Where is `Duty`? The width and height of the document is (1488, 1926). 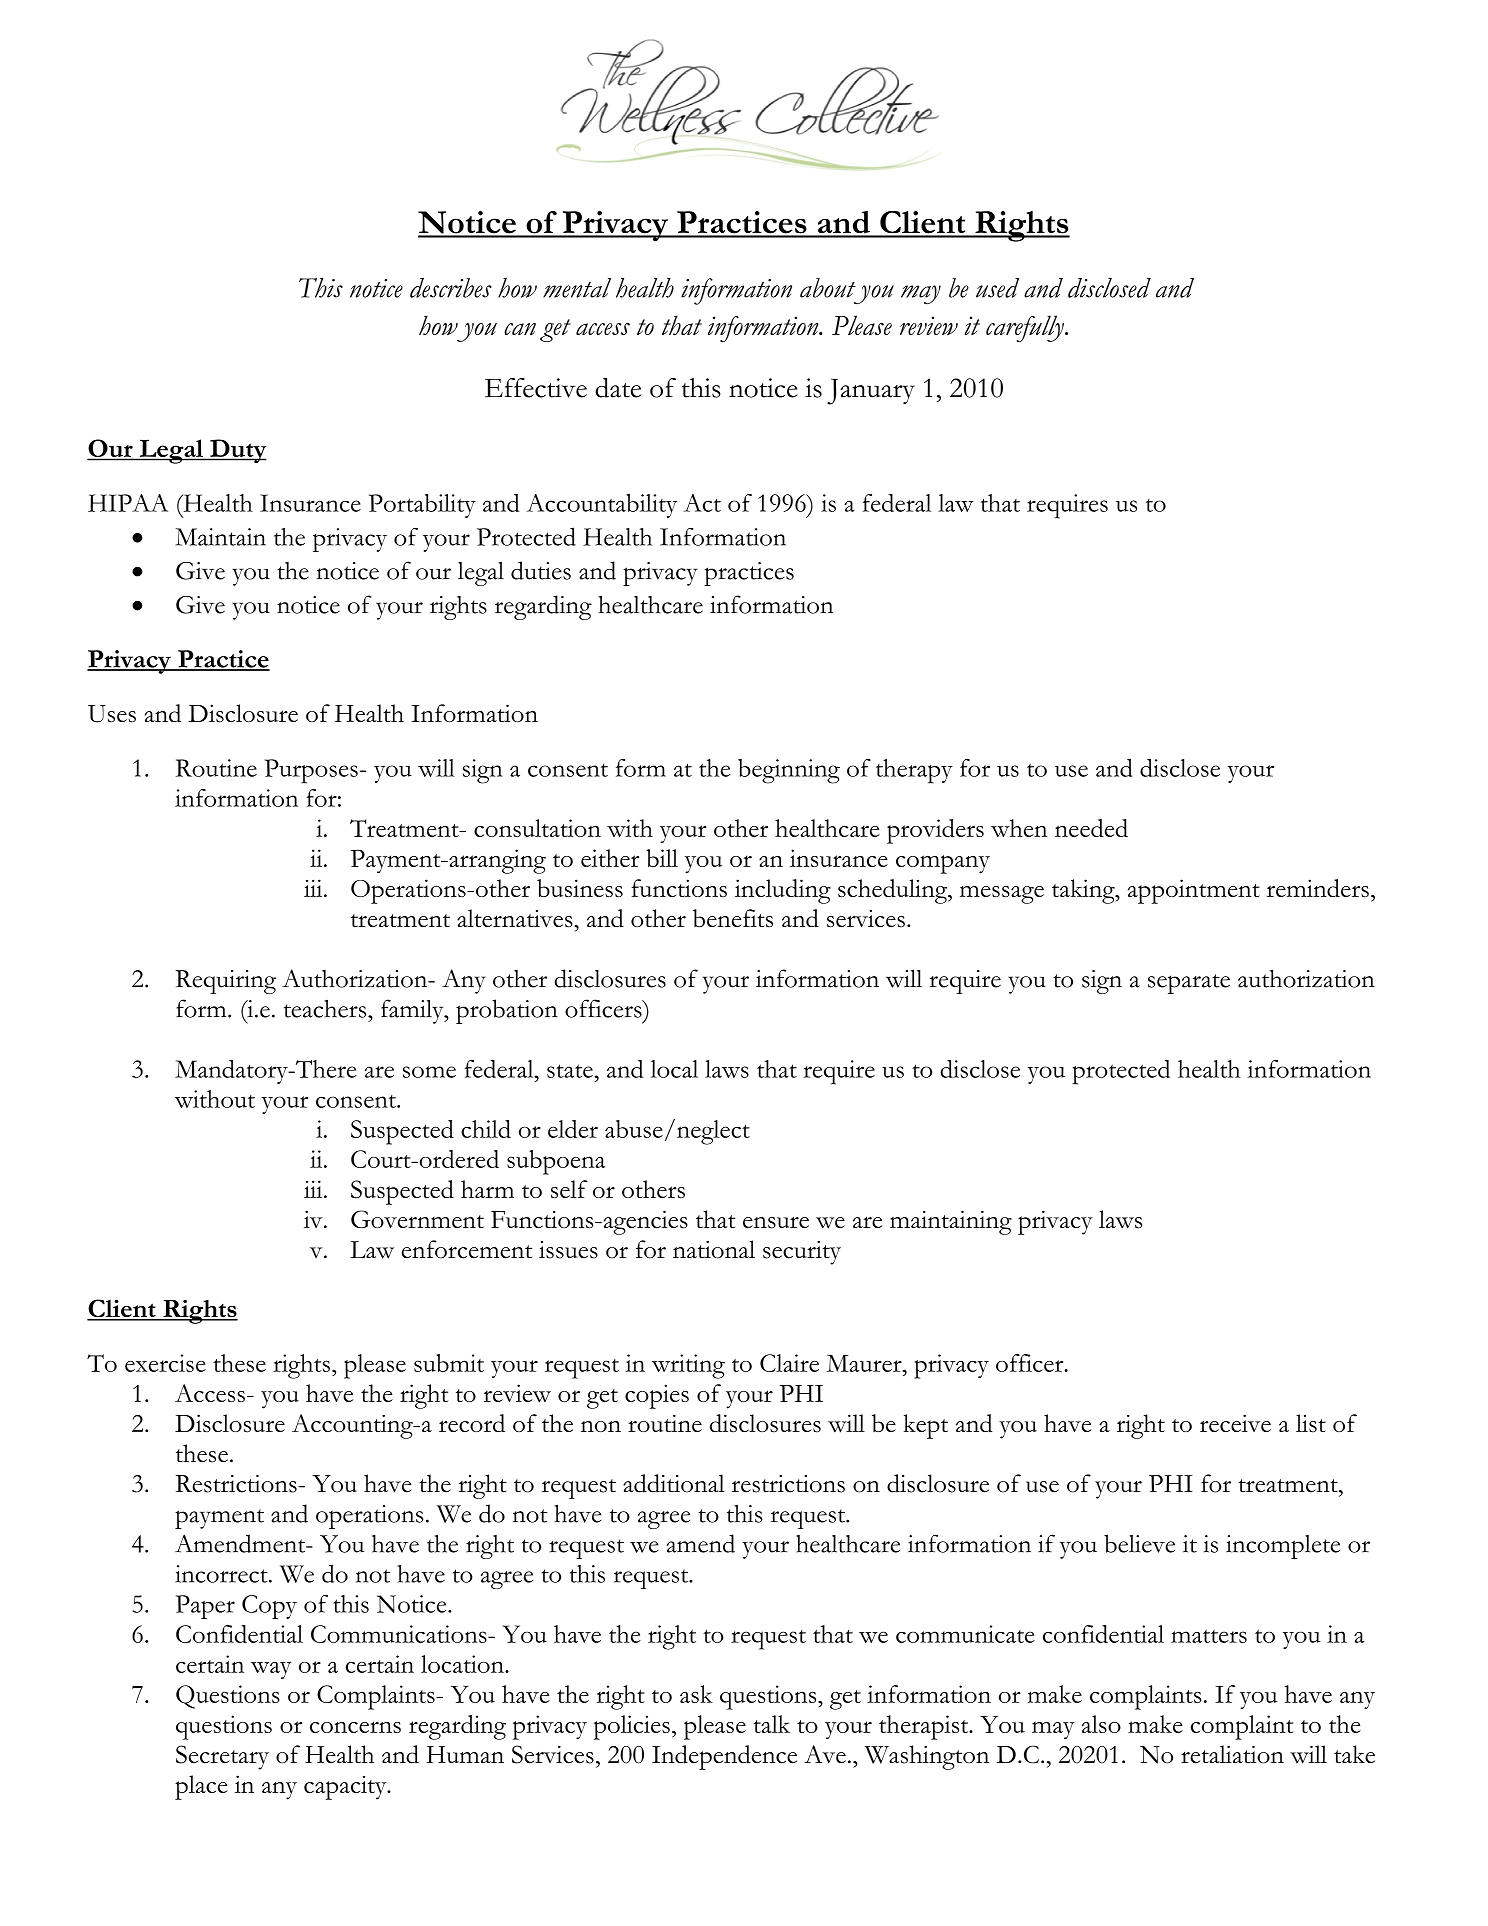 Duty is located at coordinates (237, 451).
